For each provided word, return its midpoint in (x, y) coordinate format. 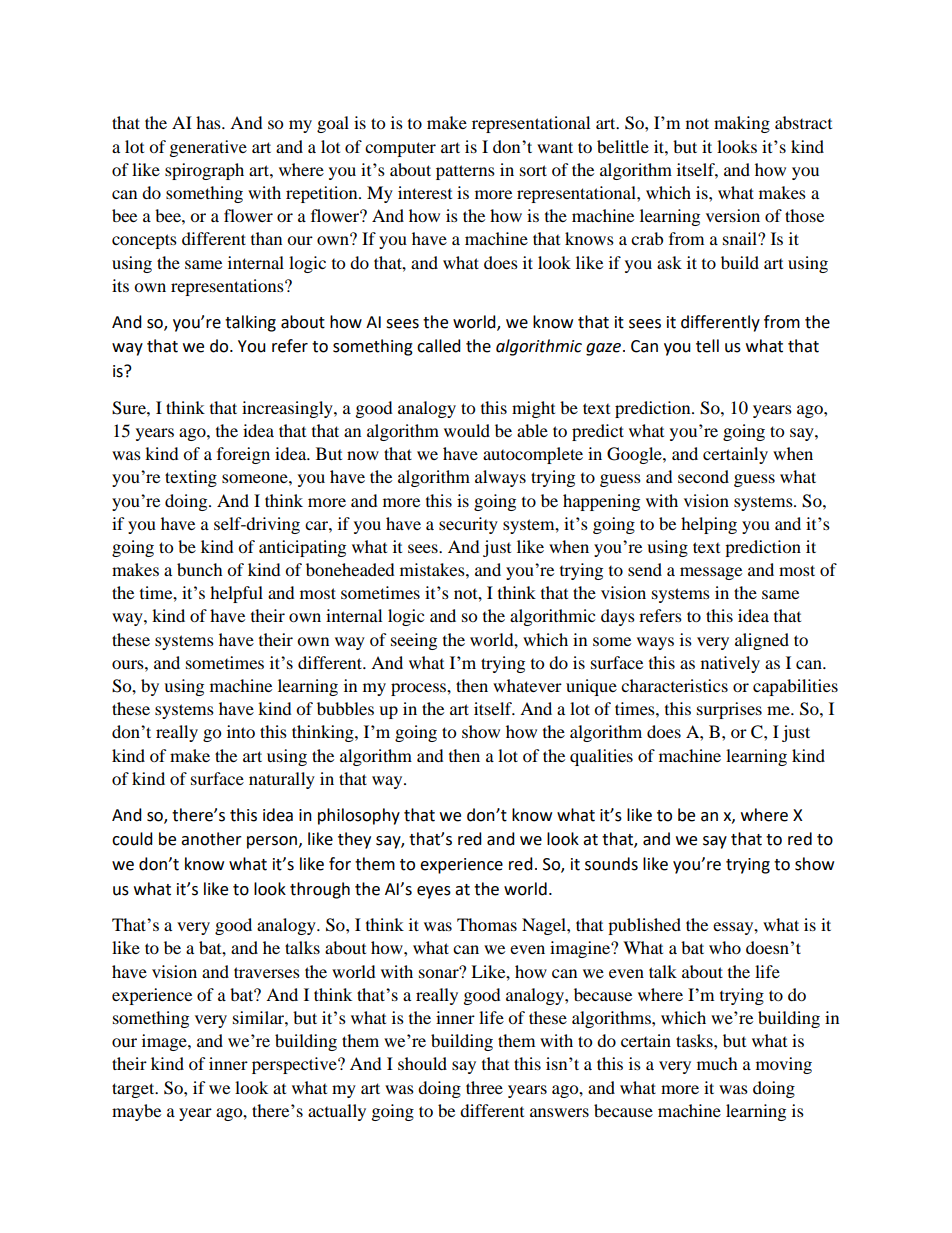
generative (208, 148)
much (717, 1063)
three (484, 1087)
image (165, 1042)
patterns (465, 172)
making (742, 124)
